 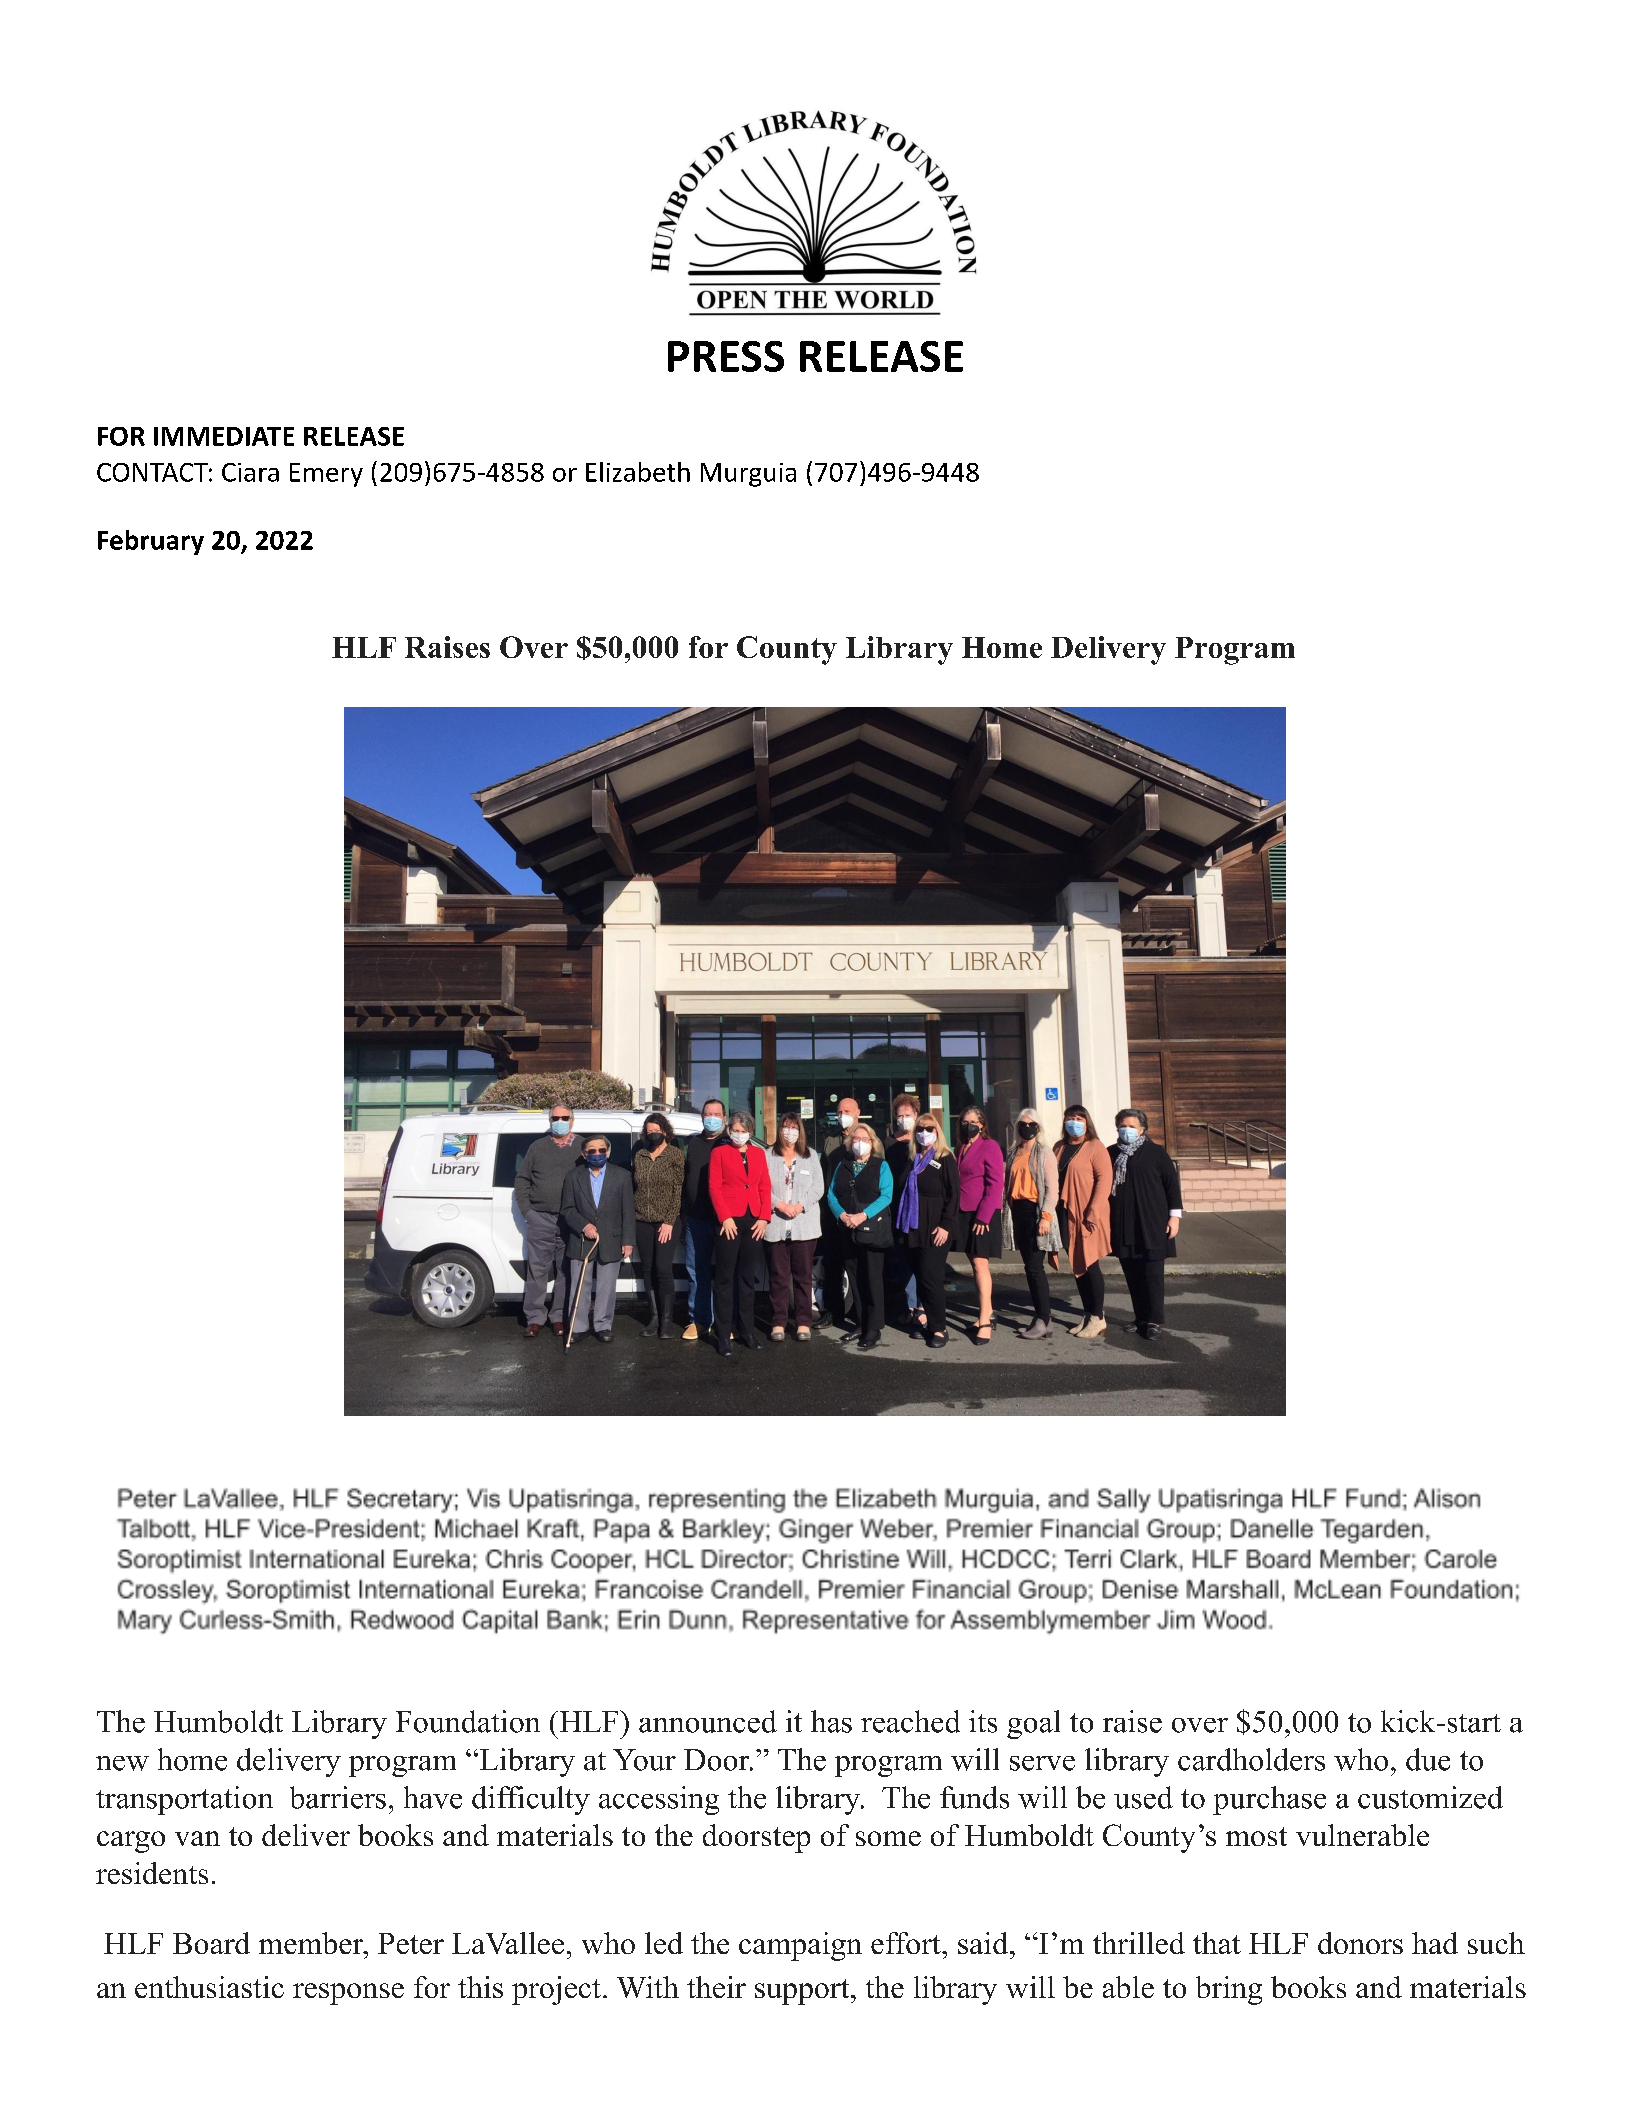 What do you see at coordinates (638, 472) in the screenshot?
I see `Elizabeth` at bounding box center [638, 472].
